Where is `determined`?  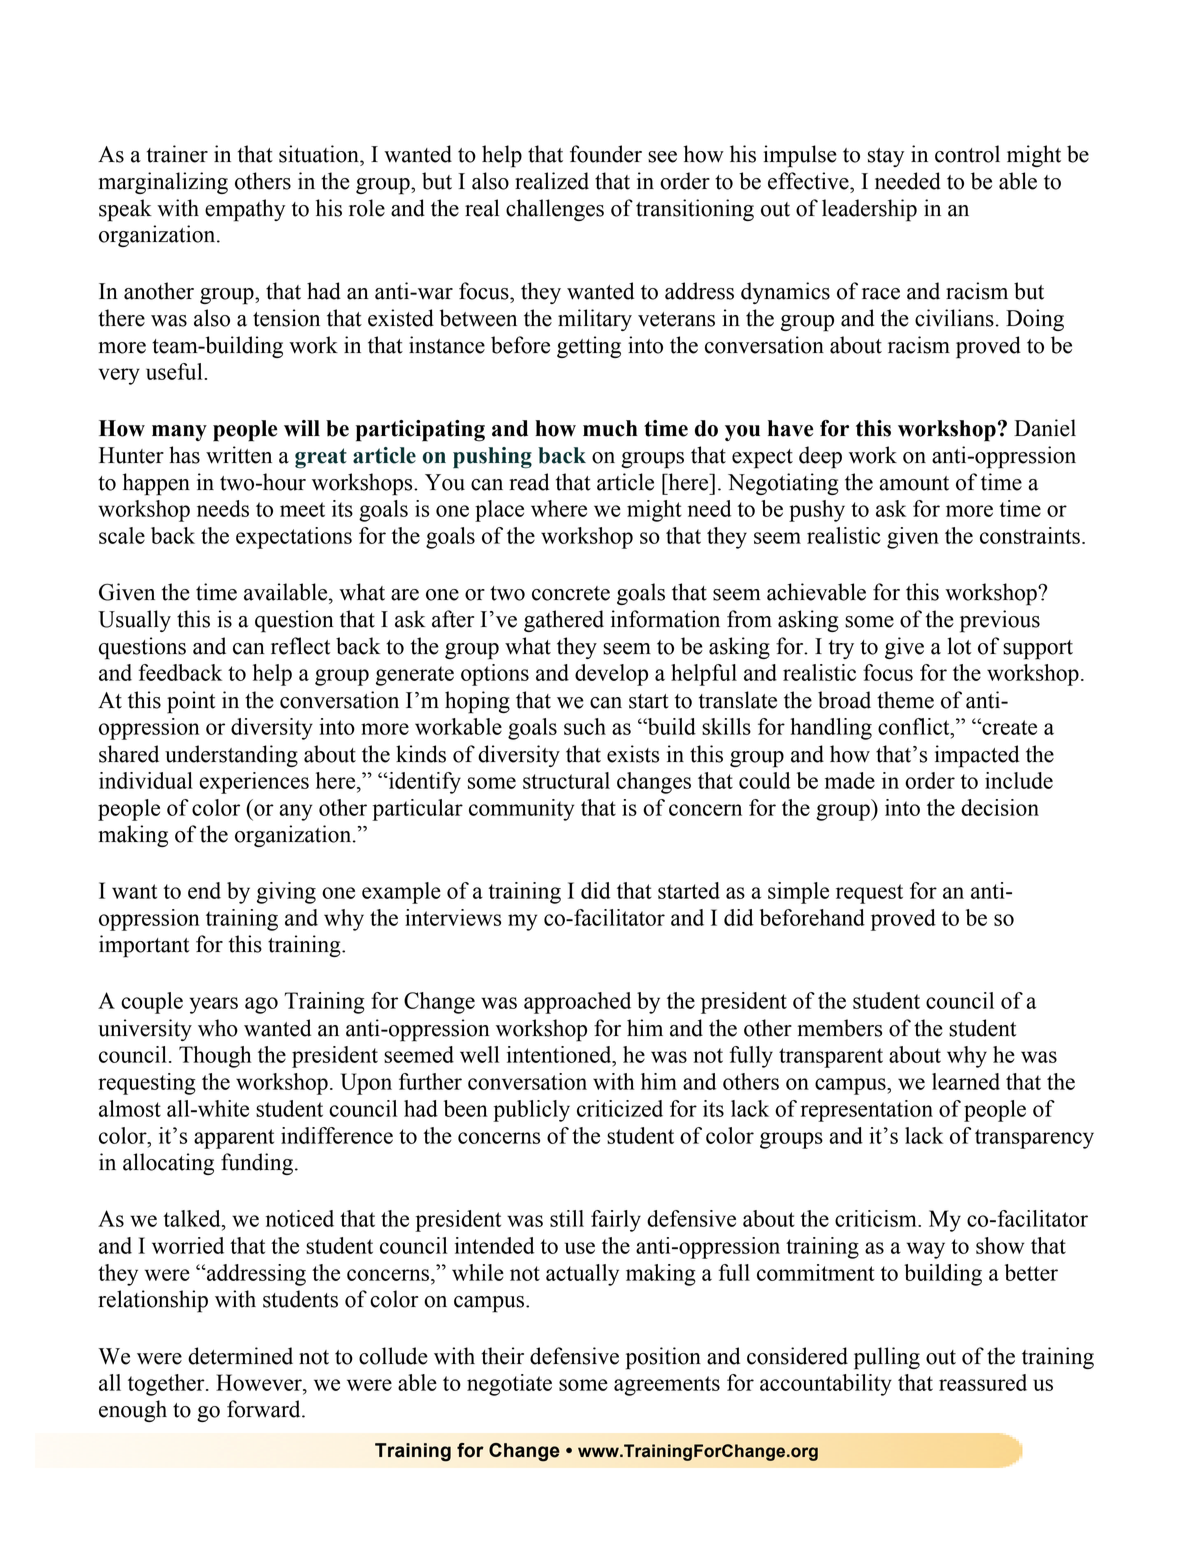 determined is located at coordinates (240, 1356).
